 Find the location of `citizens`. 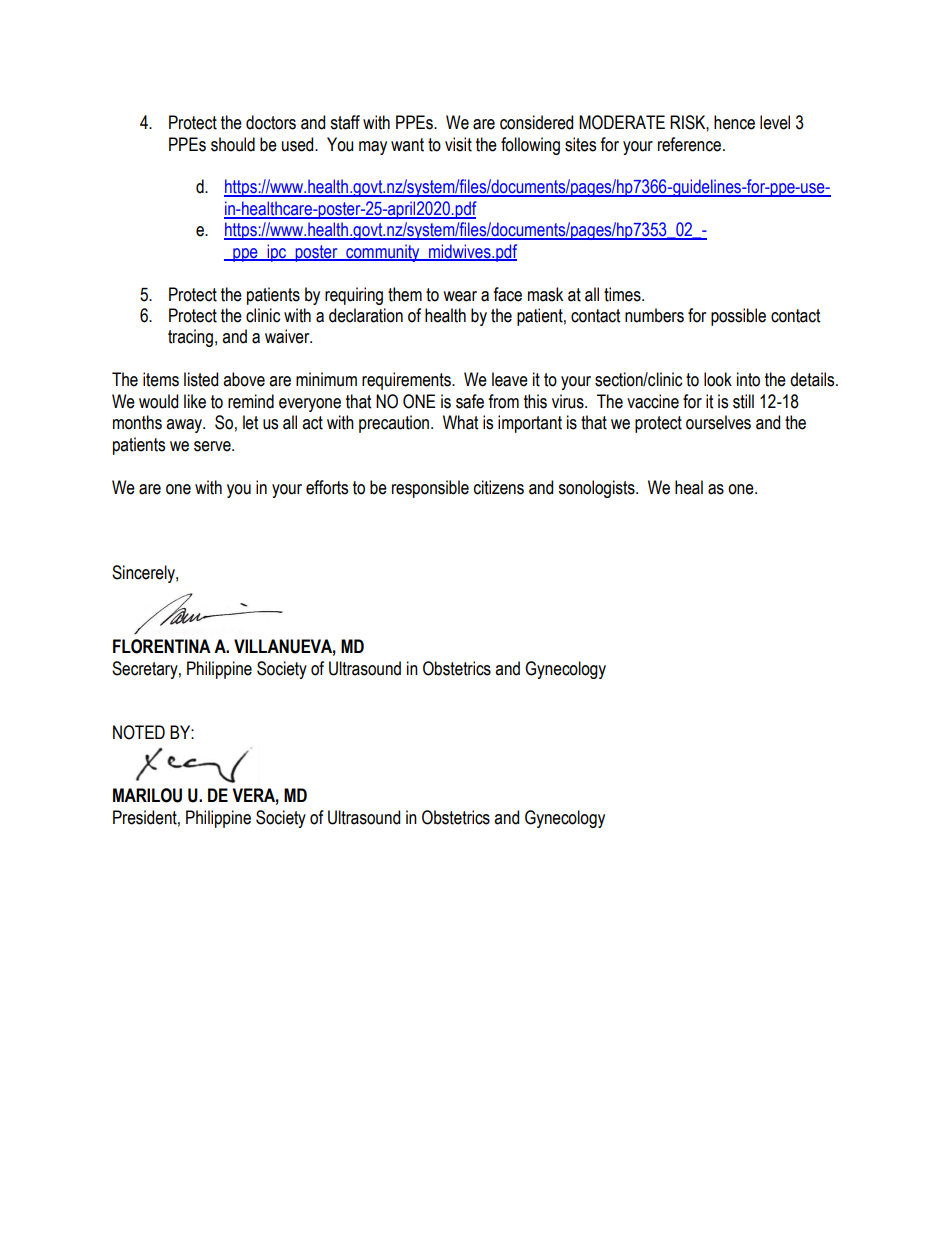

citizens is located at coordinates (499, 487).
